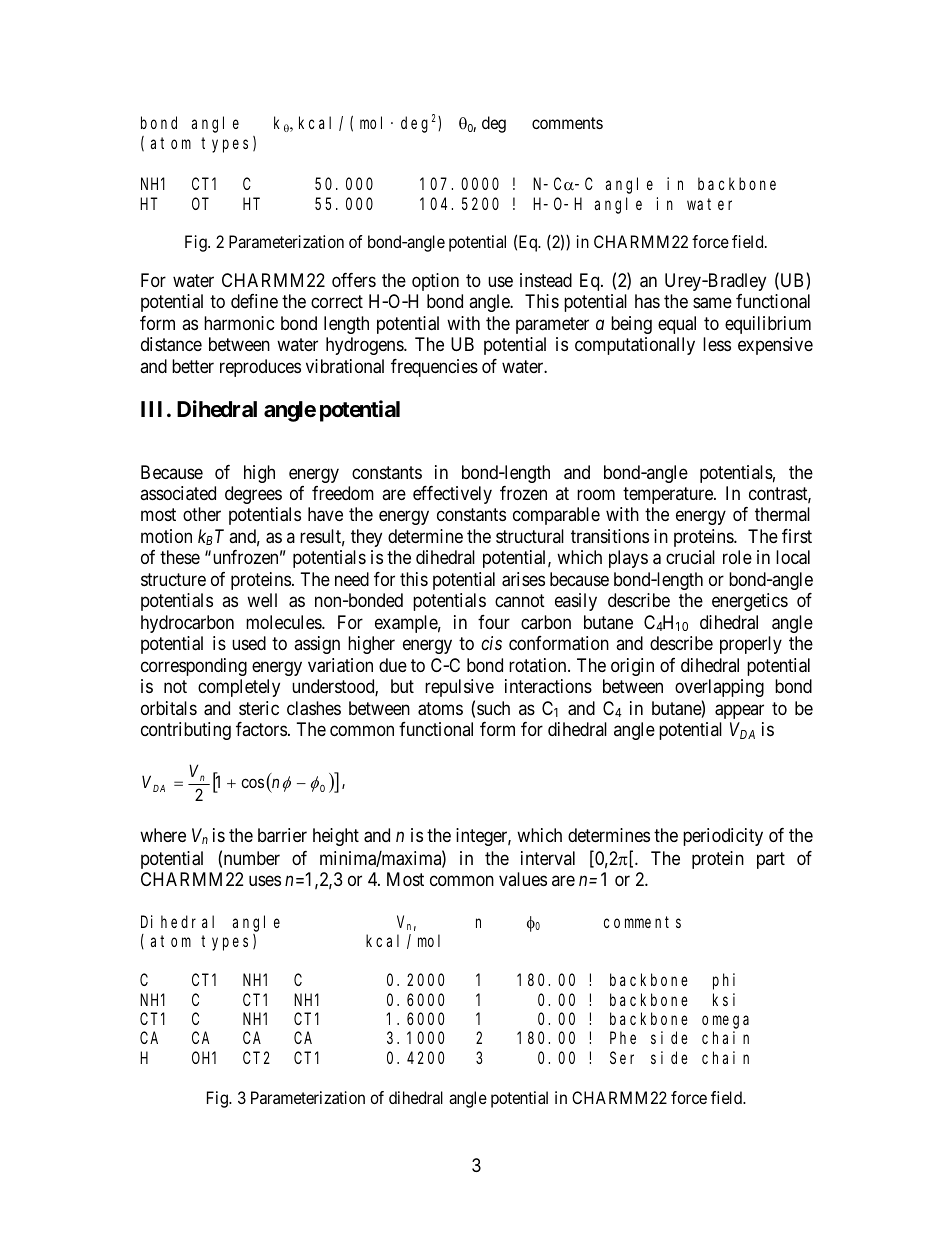  I want to click on uses, so click(265, 881).
